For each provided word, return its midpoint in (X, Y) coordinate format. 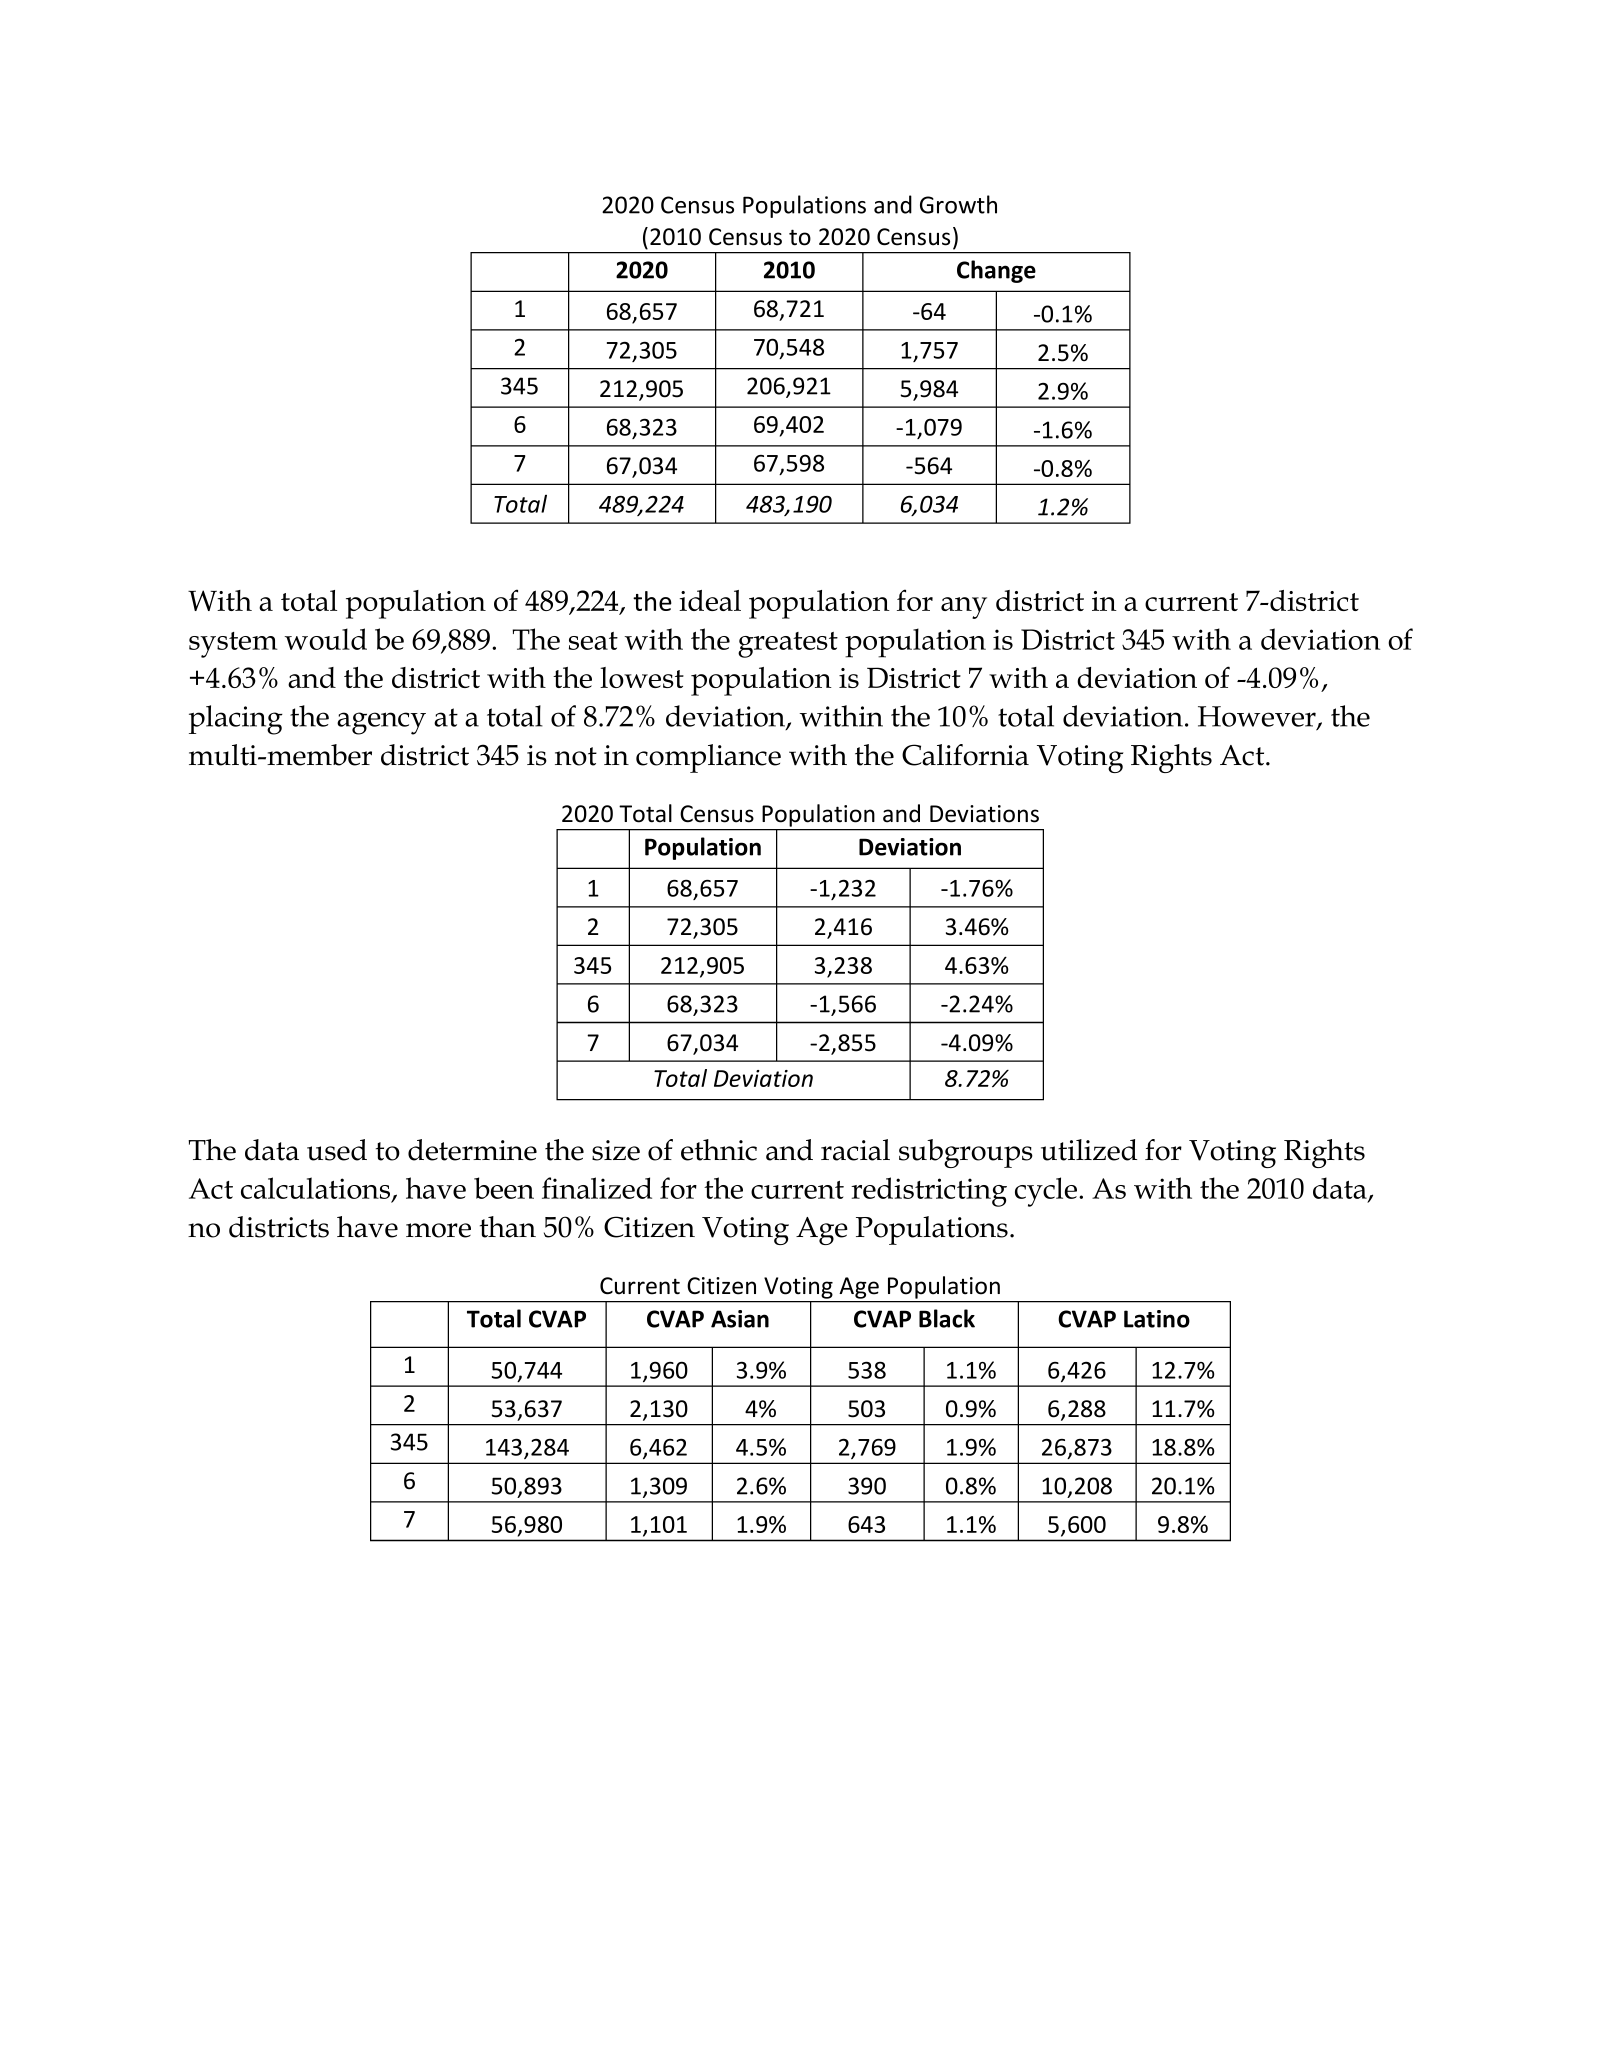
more (438, 1230)
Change (996, 271)
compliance (708, 758)
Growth (958, 204)
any (964, 608)
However (1258, 717)
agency (381, 723)
